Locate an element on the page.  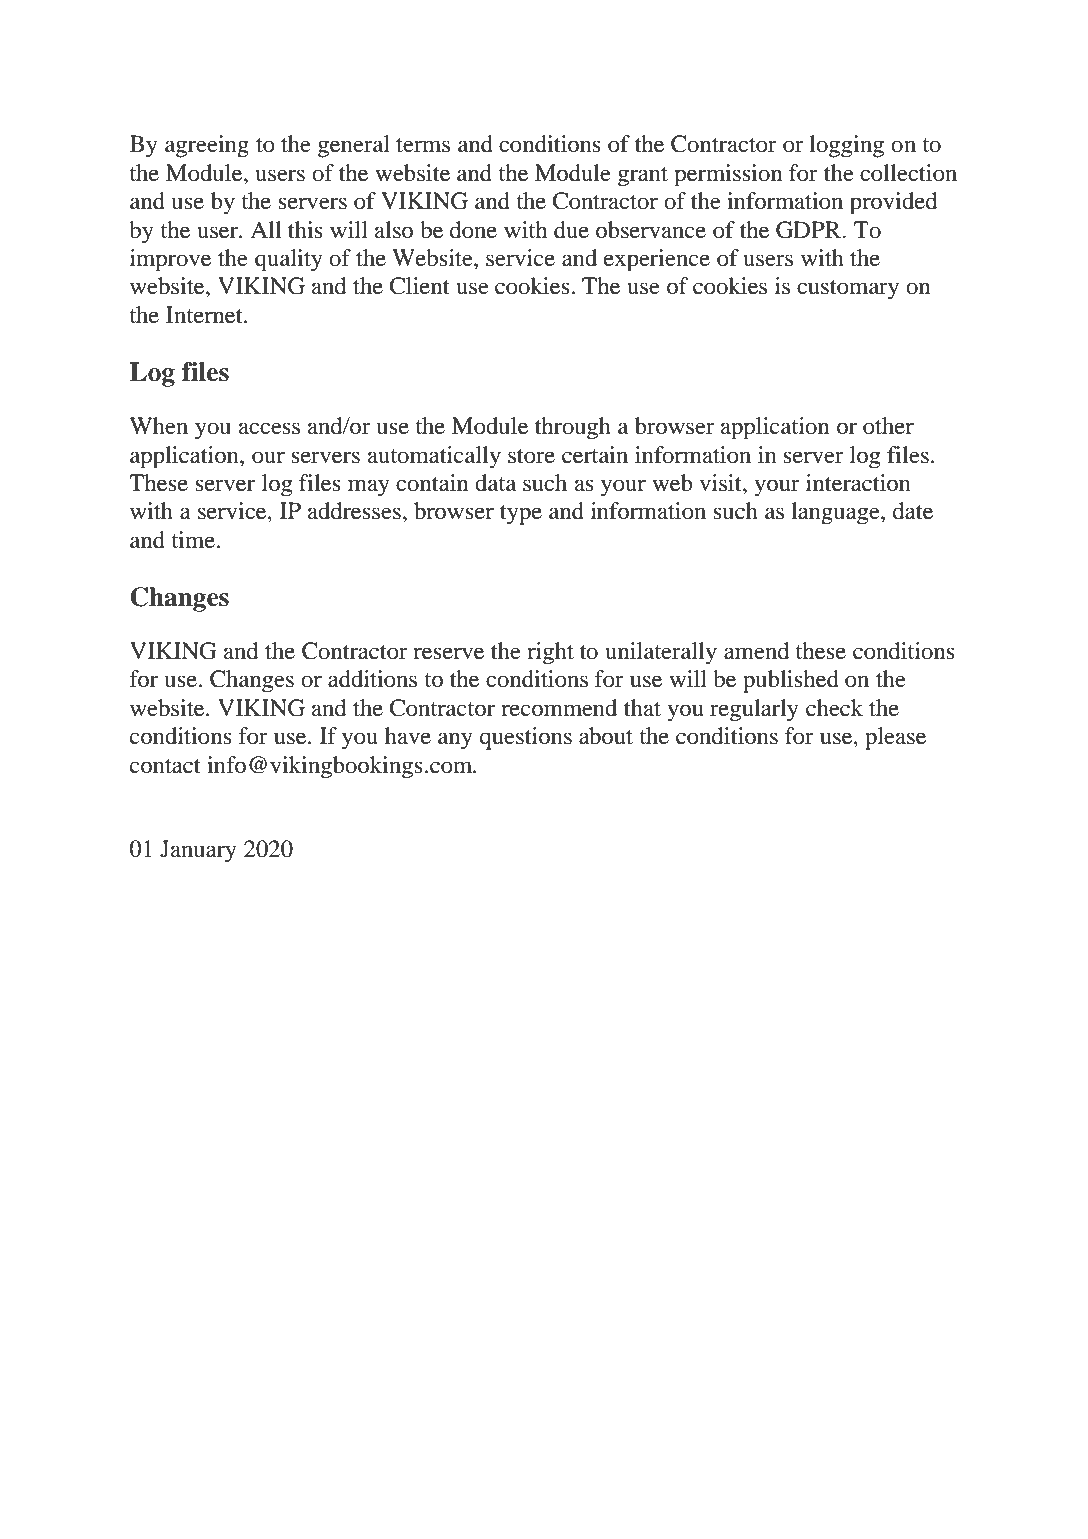
additions is located at coordinates (372, 679).
